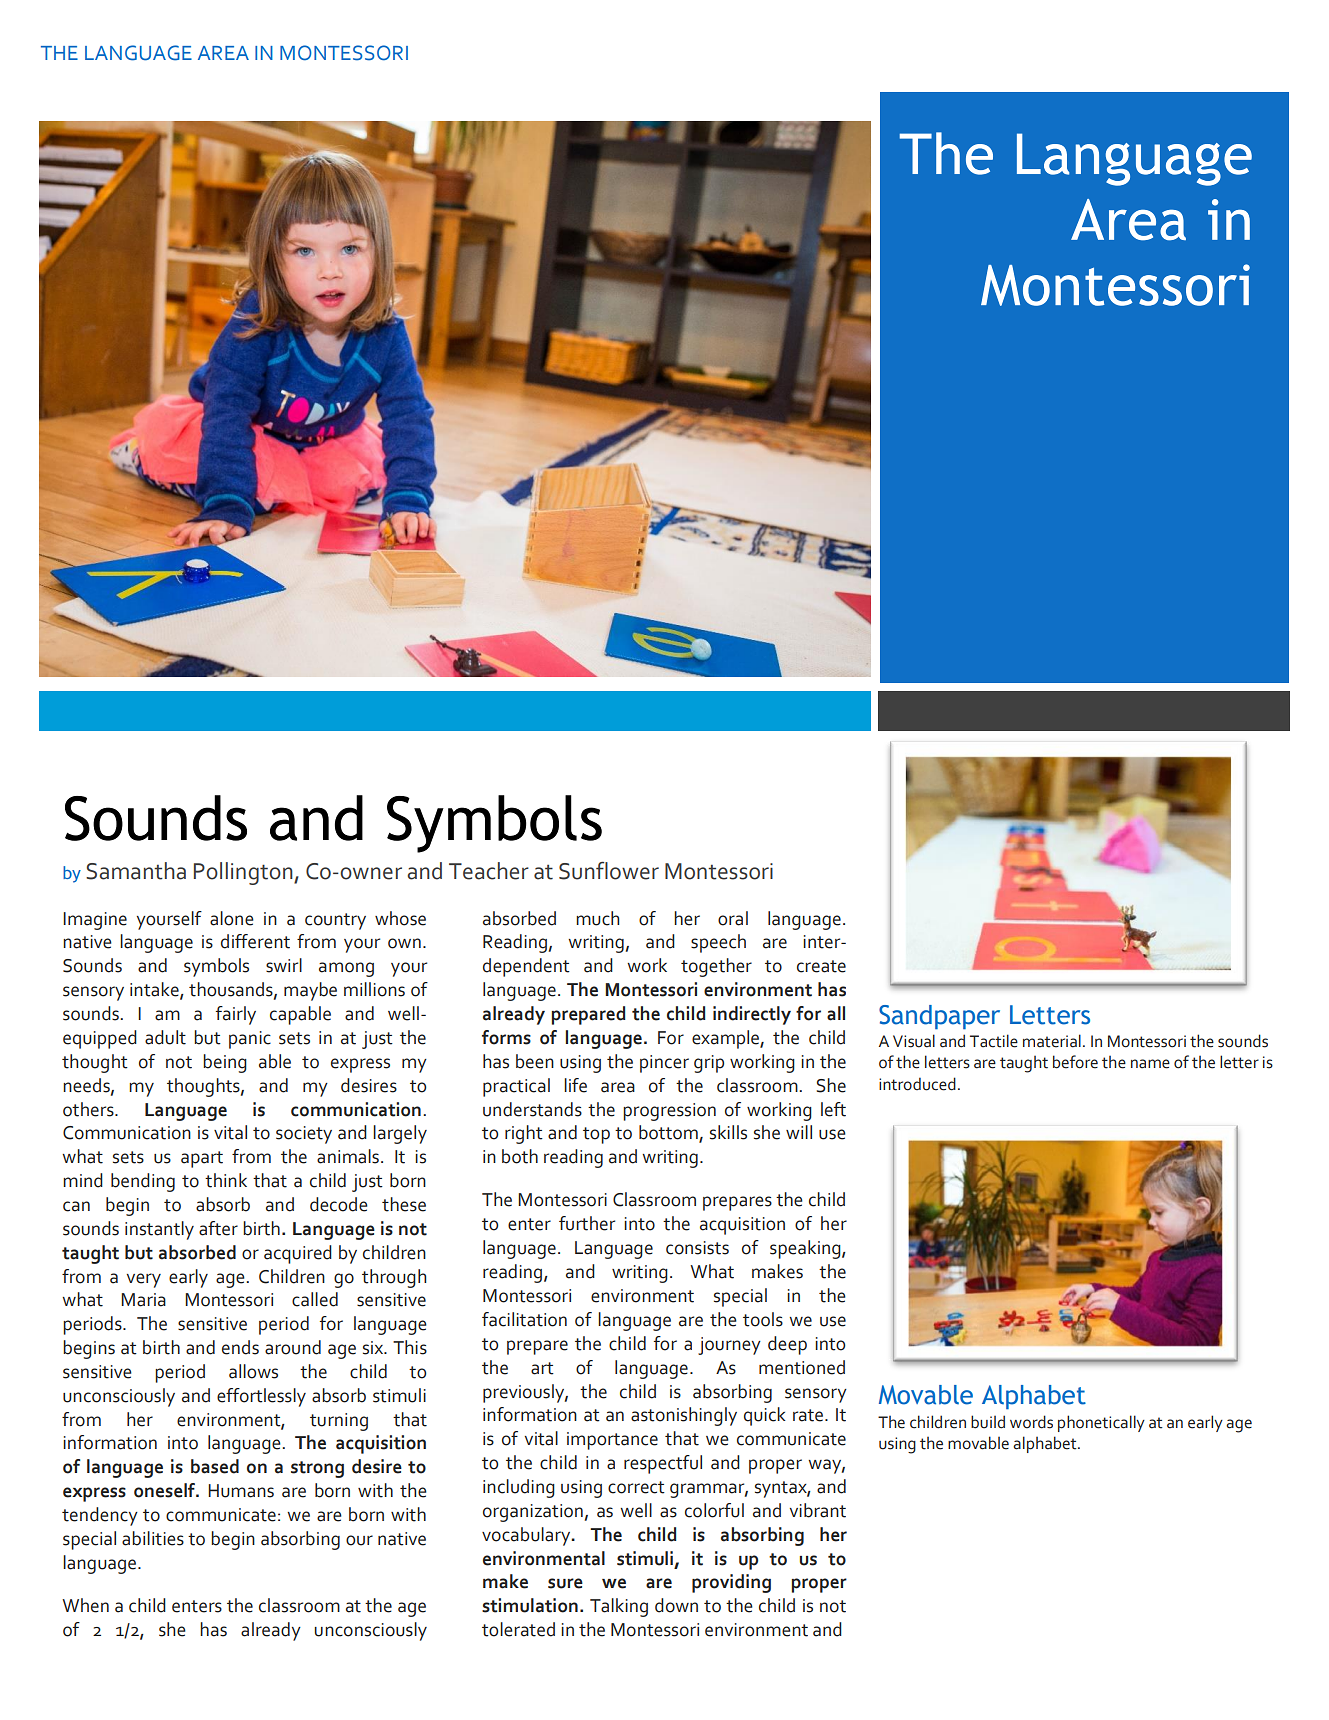 This page has width=1329, height=1720. Describe the element at coordinates (597, 918) in the page. I see `much` at that location.
